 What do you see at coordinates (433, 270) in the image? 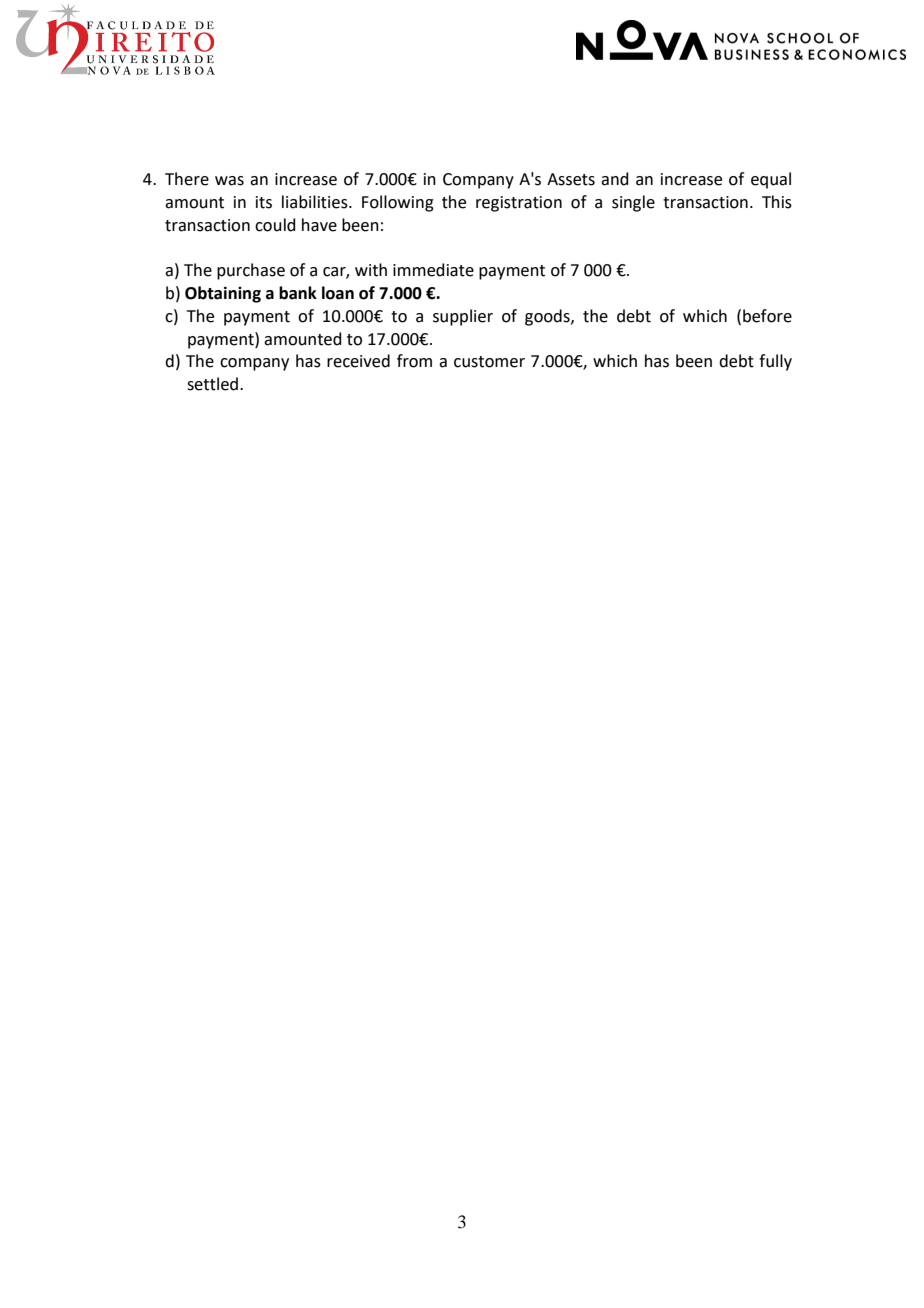
I see `immediate` at bounding box center [433, 270].
